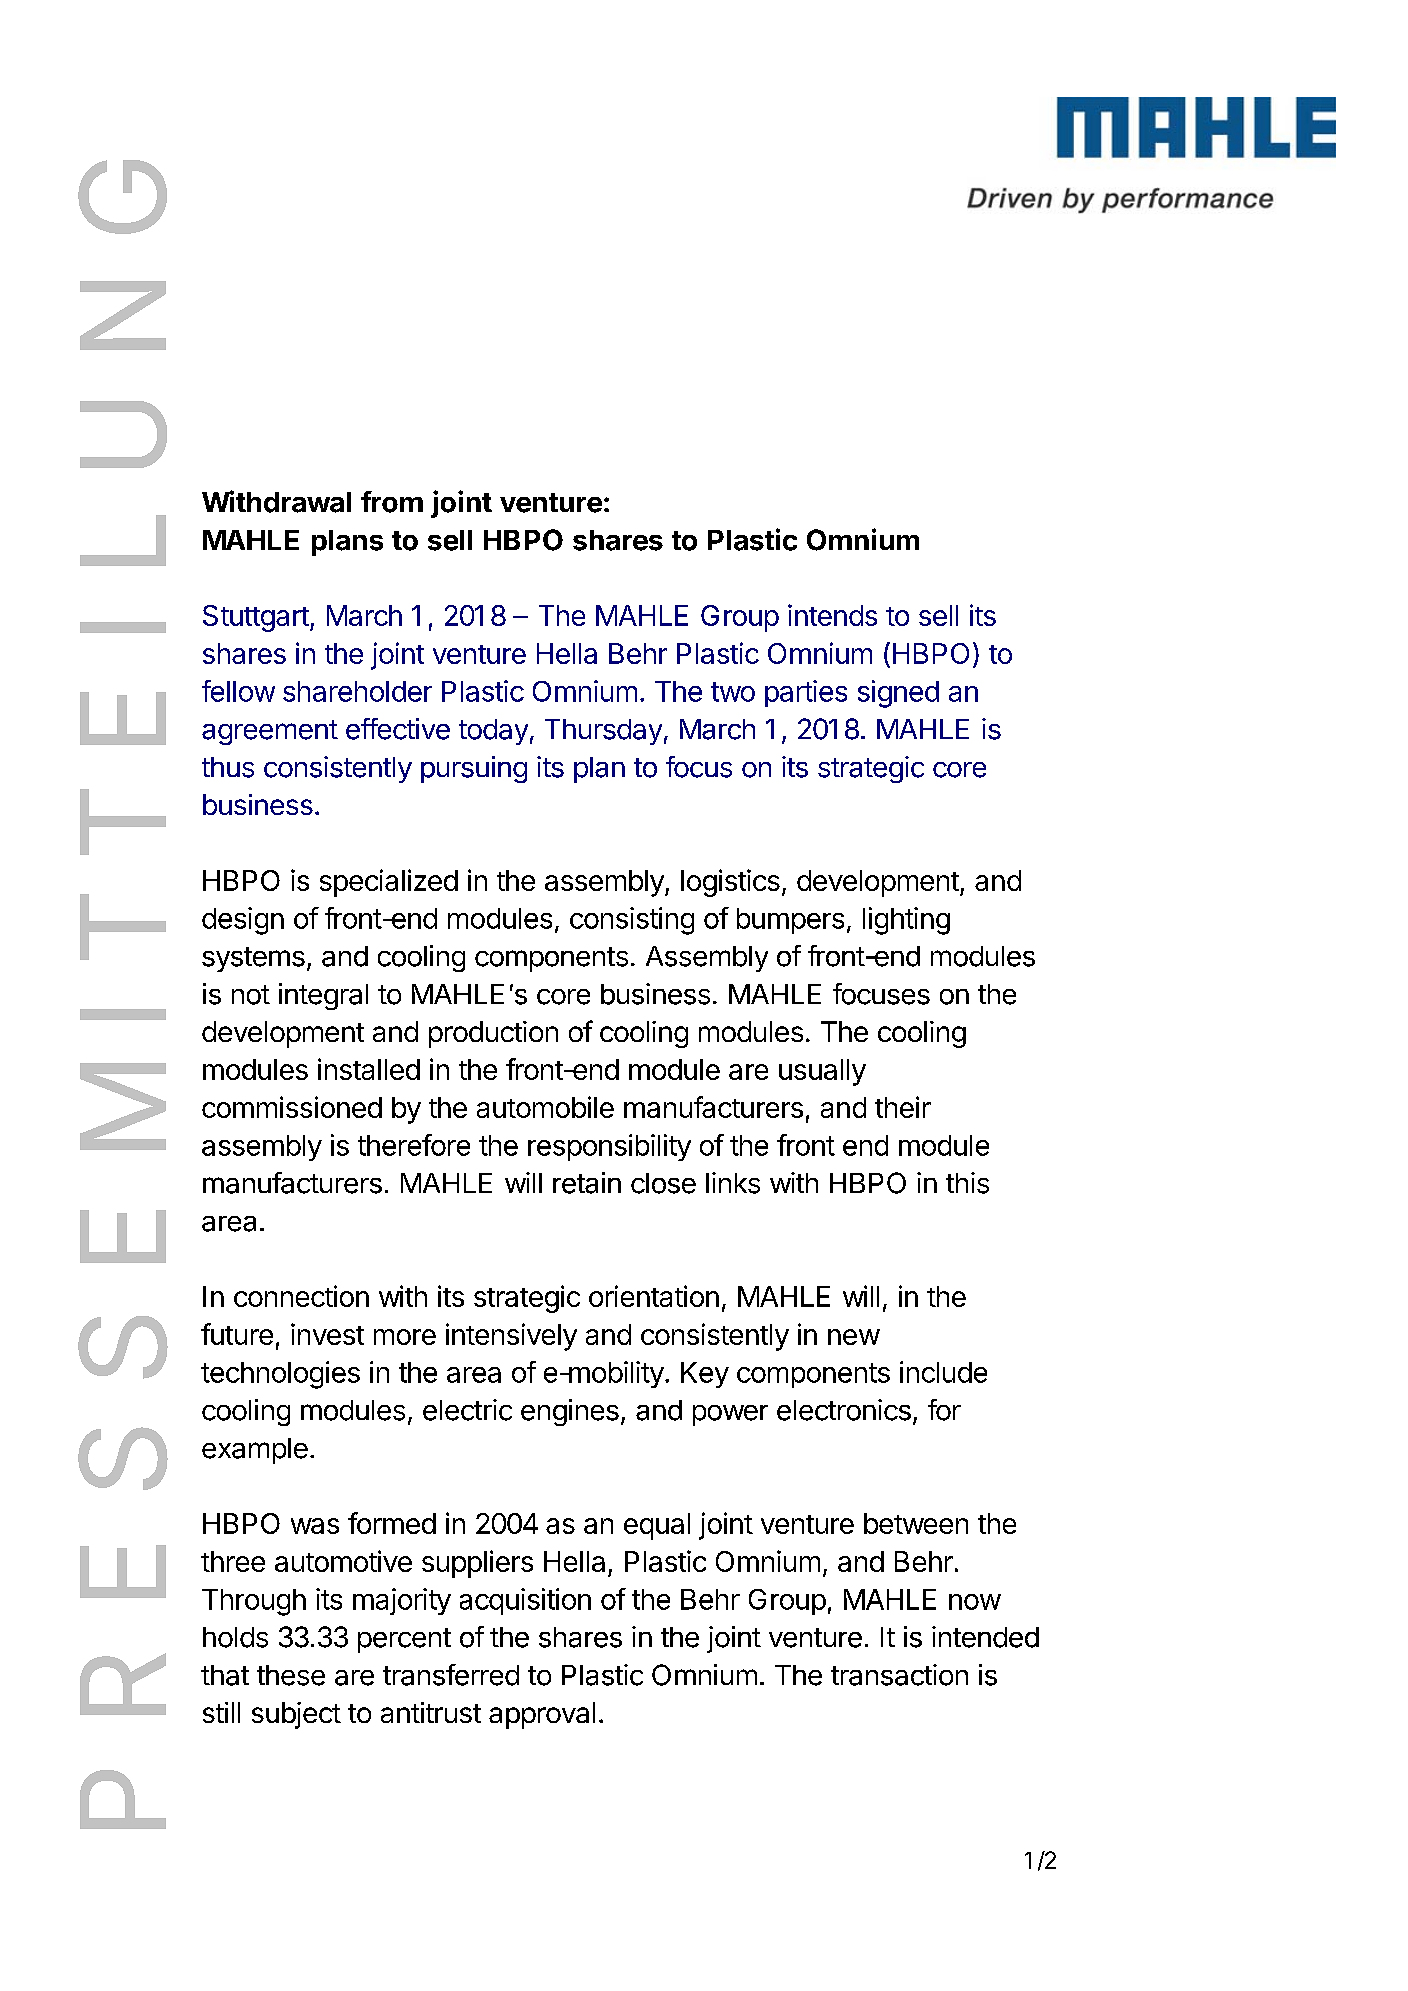 Image resolution: width=1408 pixels, height=1991 pixels. Describe the element at coordinates (291, 1675) in the screenshot. I see `these` at that location.
